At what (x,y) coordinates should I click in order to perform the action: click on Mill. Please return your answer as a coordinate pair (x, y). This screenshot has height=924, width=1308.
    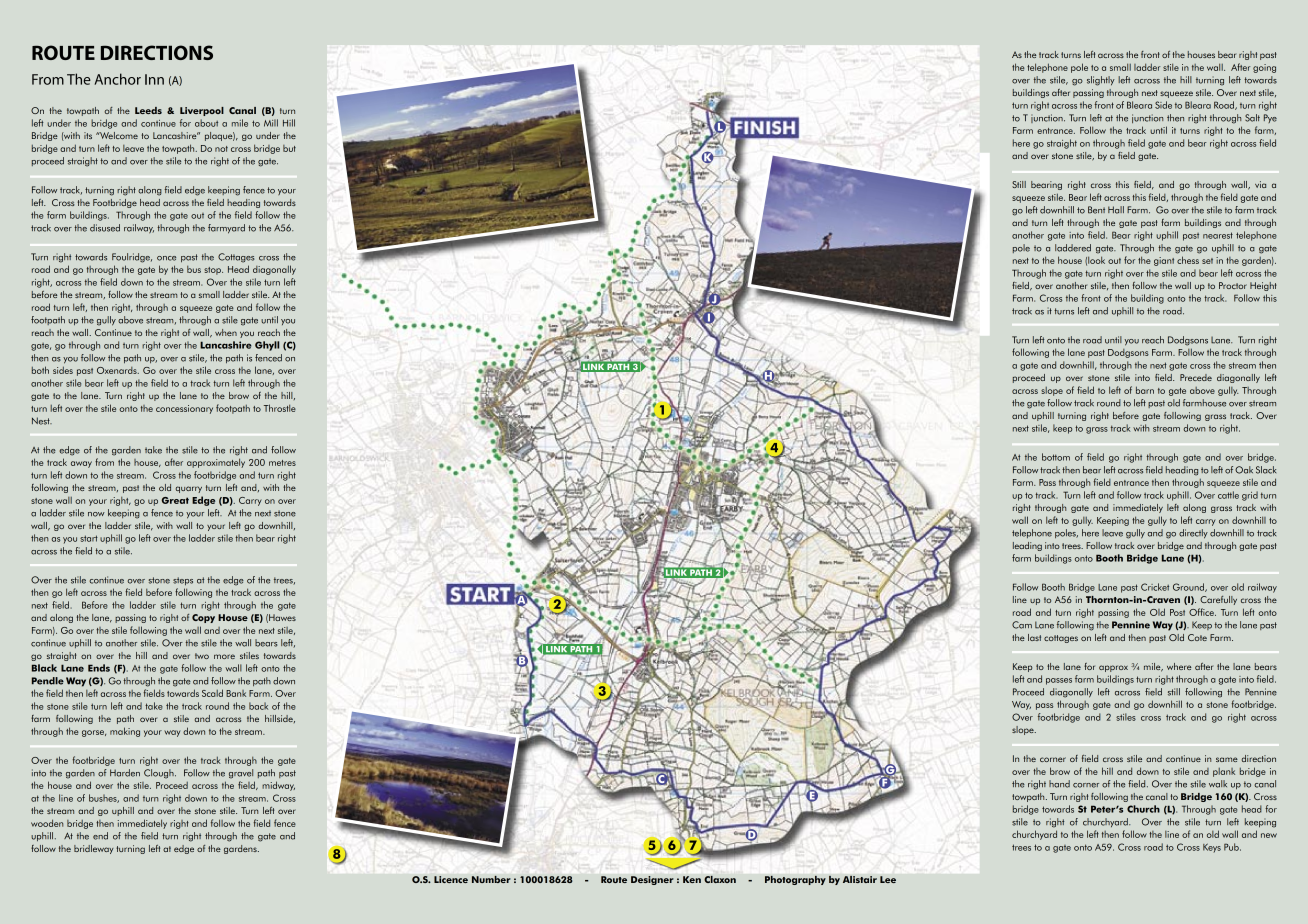
    Looking at the image, I should click on (271, 123).
